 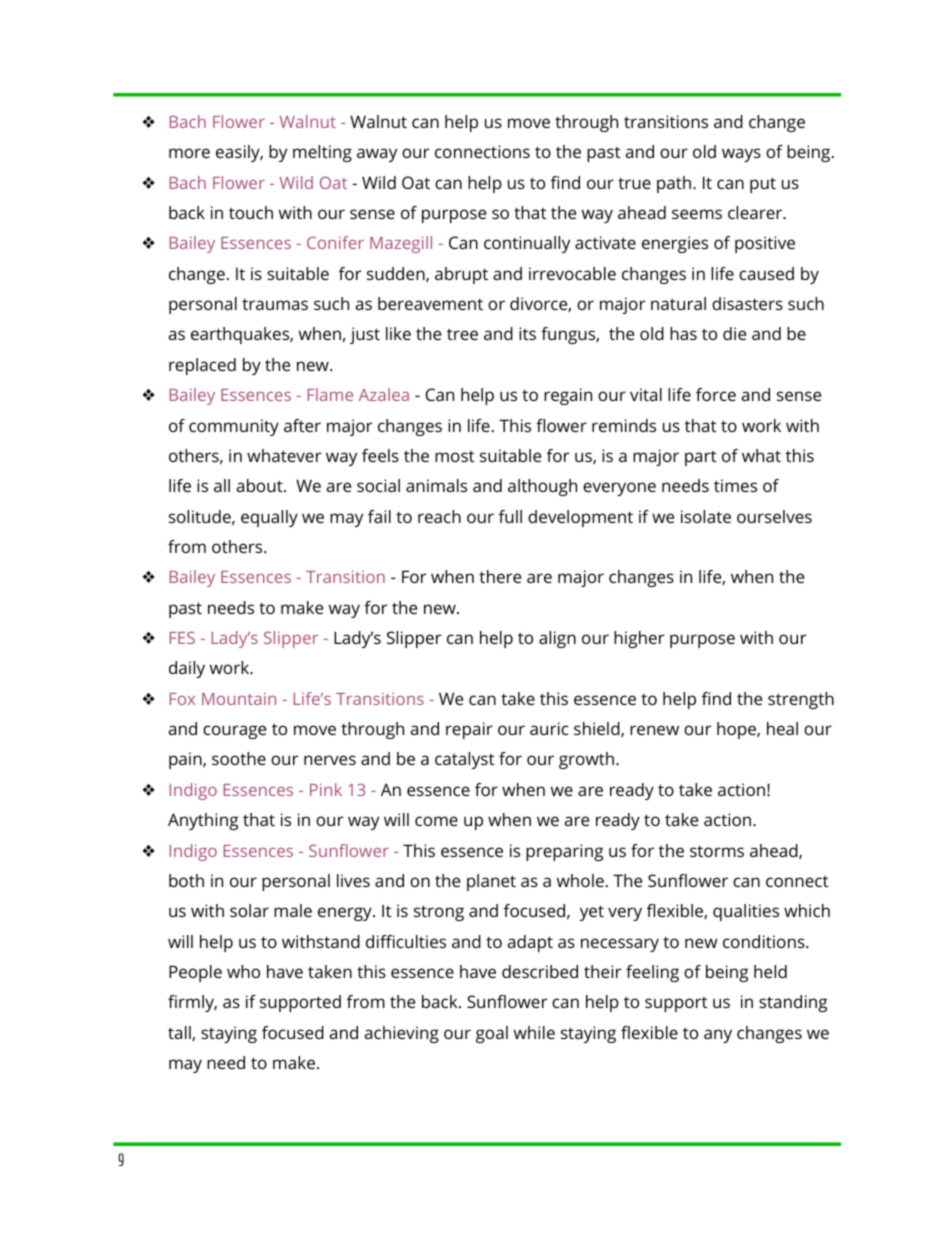 I want to click on about, so click(x=261, y=485).
